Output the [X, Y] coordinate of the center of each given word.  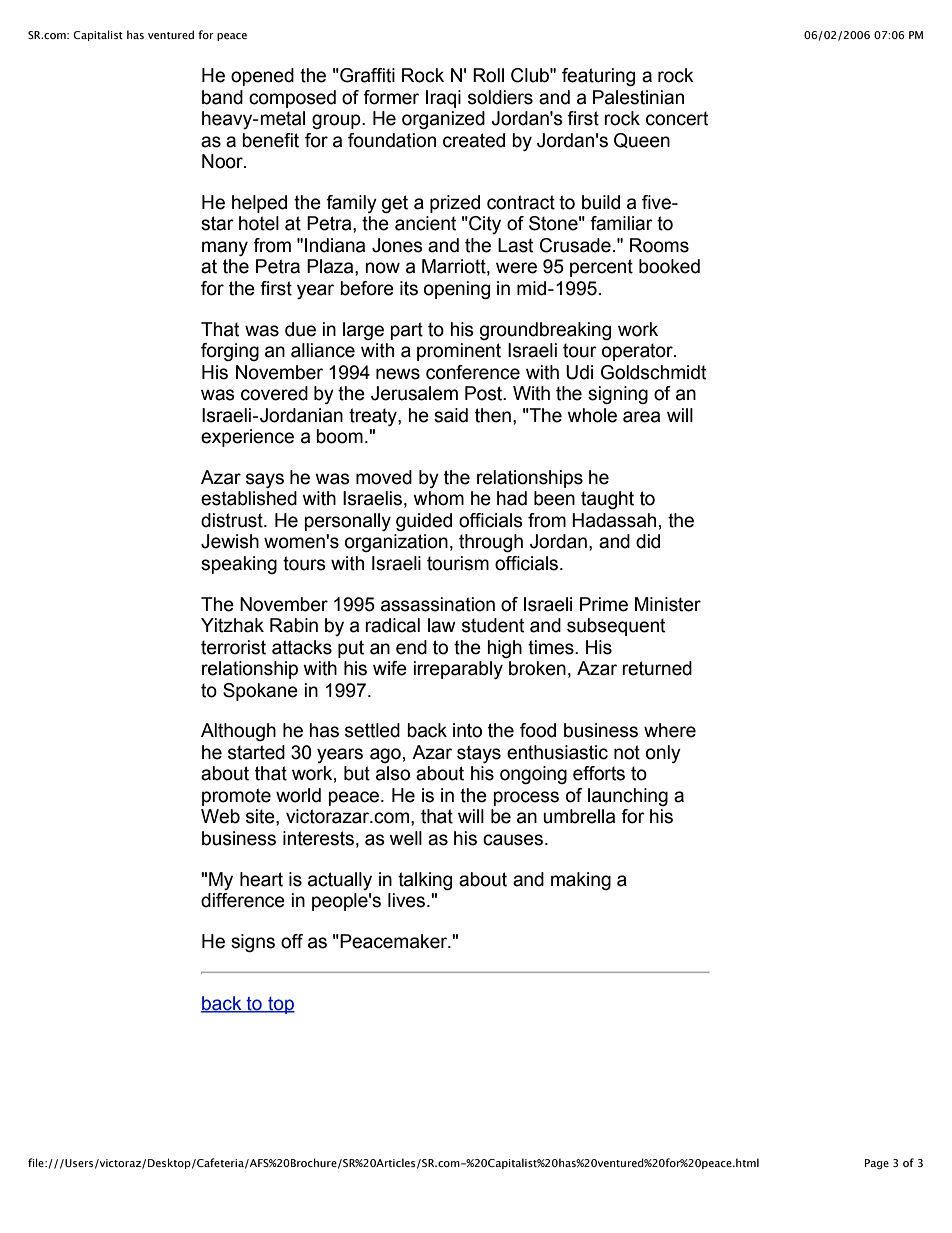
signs [253, 943]
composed [292, 99]
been [554, 498]
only [663, 754]
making [581, 881]
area [641, 417]
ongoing [533, 775]
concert [677, 118]
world [298, 795]
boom [339, 436]
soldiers [500, 97]
